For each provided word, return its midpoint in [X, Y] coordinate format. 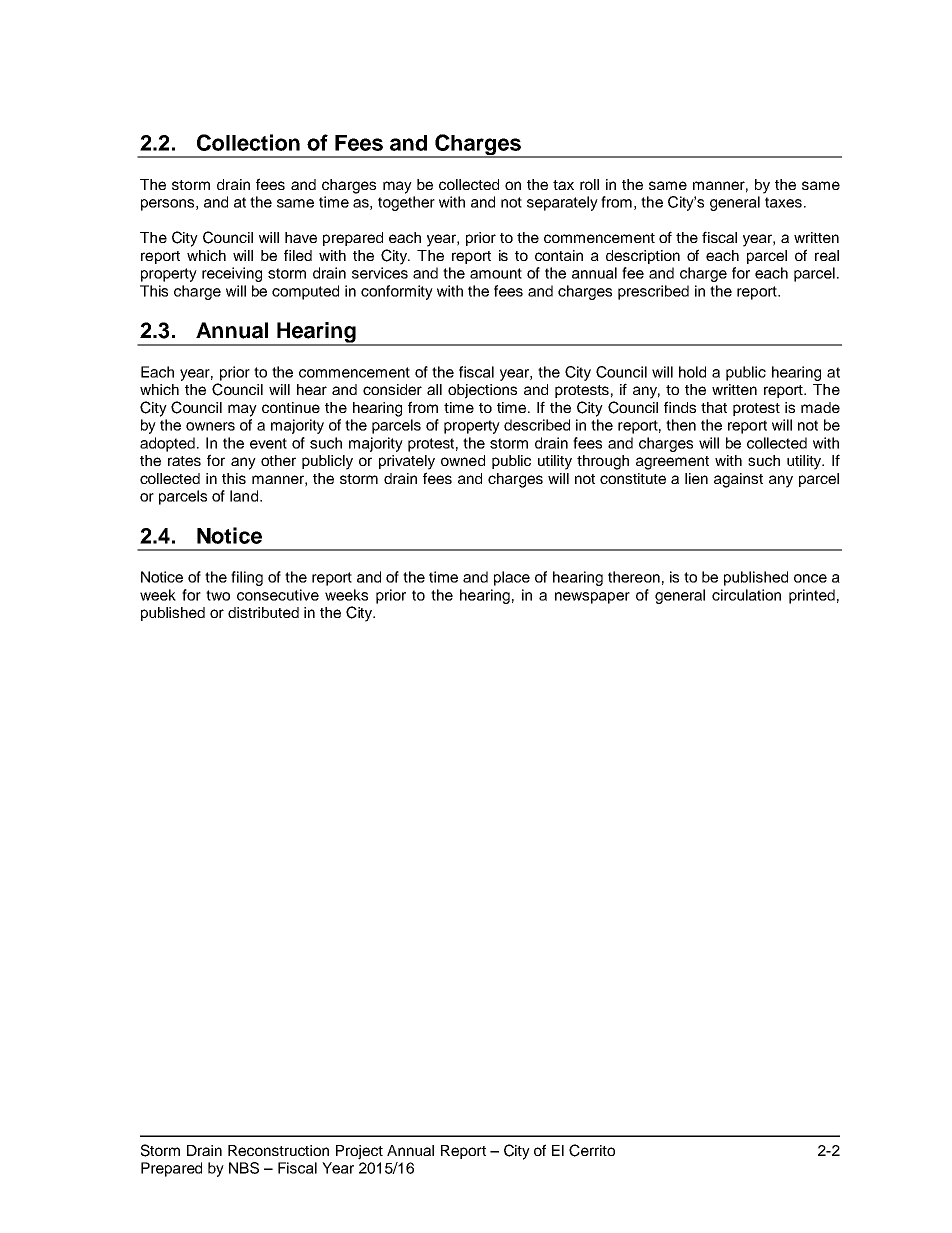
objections [482, 391]
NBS [244, 1168]
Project [359, 1152]
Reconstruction [278, 1150]
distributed [263, 612]
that [714, 407]
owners [210, 426]
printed [812, 596]
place [512, 578]
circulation [746, 595]
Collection [248, 142]
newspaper [592, 598]
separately [562, 203]
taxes [783, 202]
